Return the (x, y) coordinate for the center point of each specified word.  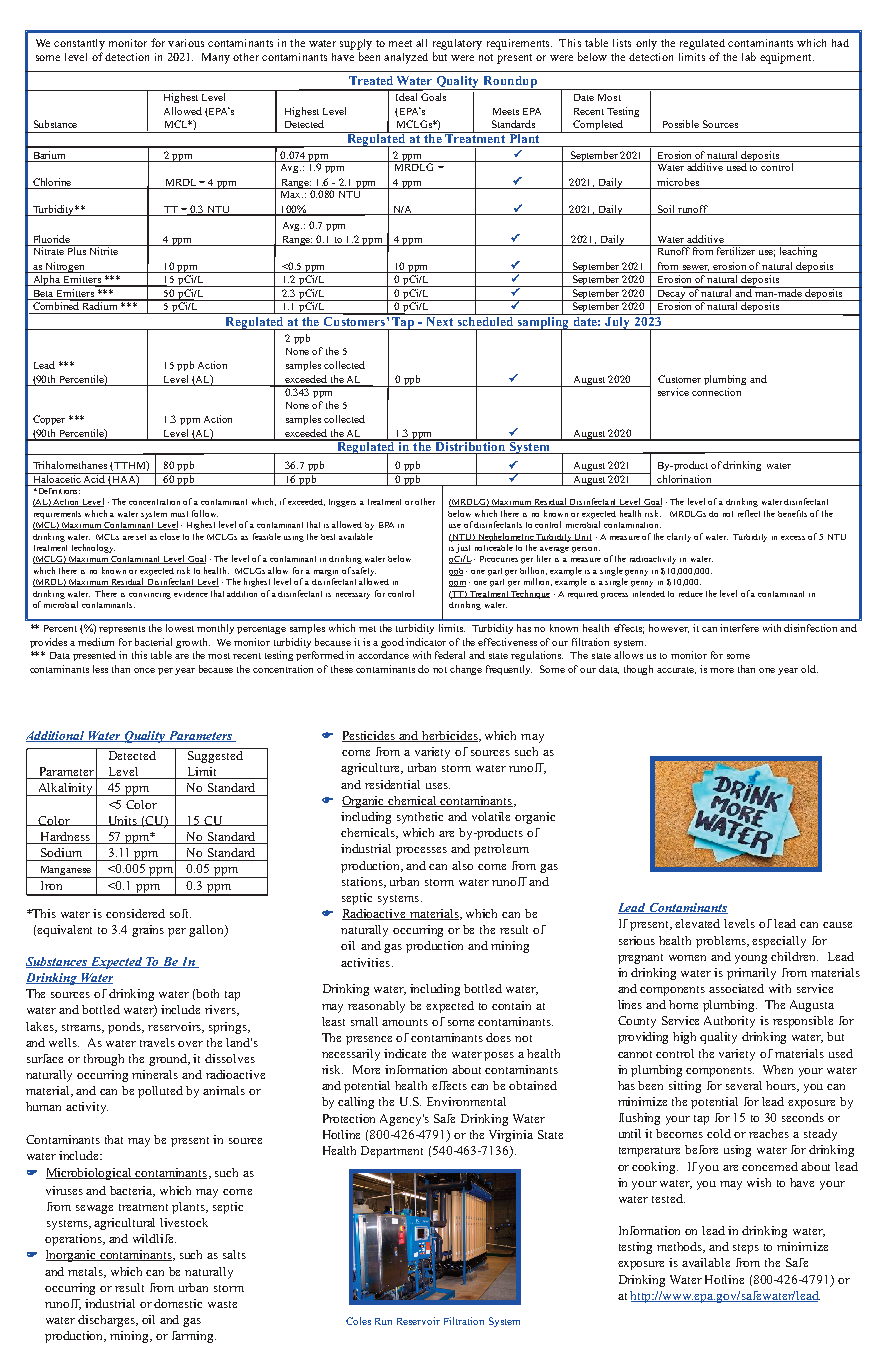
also (462, 865)
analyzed (406, 58)
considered (135, 913)
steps (746, 1249)
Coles (358, 1321)
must (179, 514)
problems (722, 942)
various (186, 43)
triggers (342, 503)
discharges (108, 1321)
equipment (787, 58)
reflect (749, 513)
